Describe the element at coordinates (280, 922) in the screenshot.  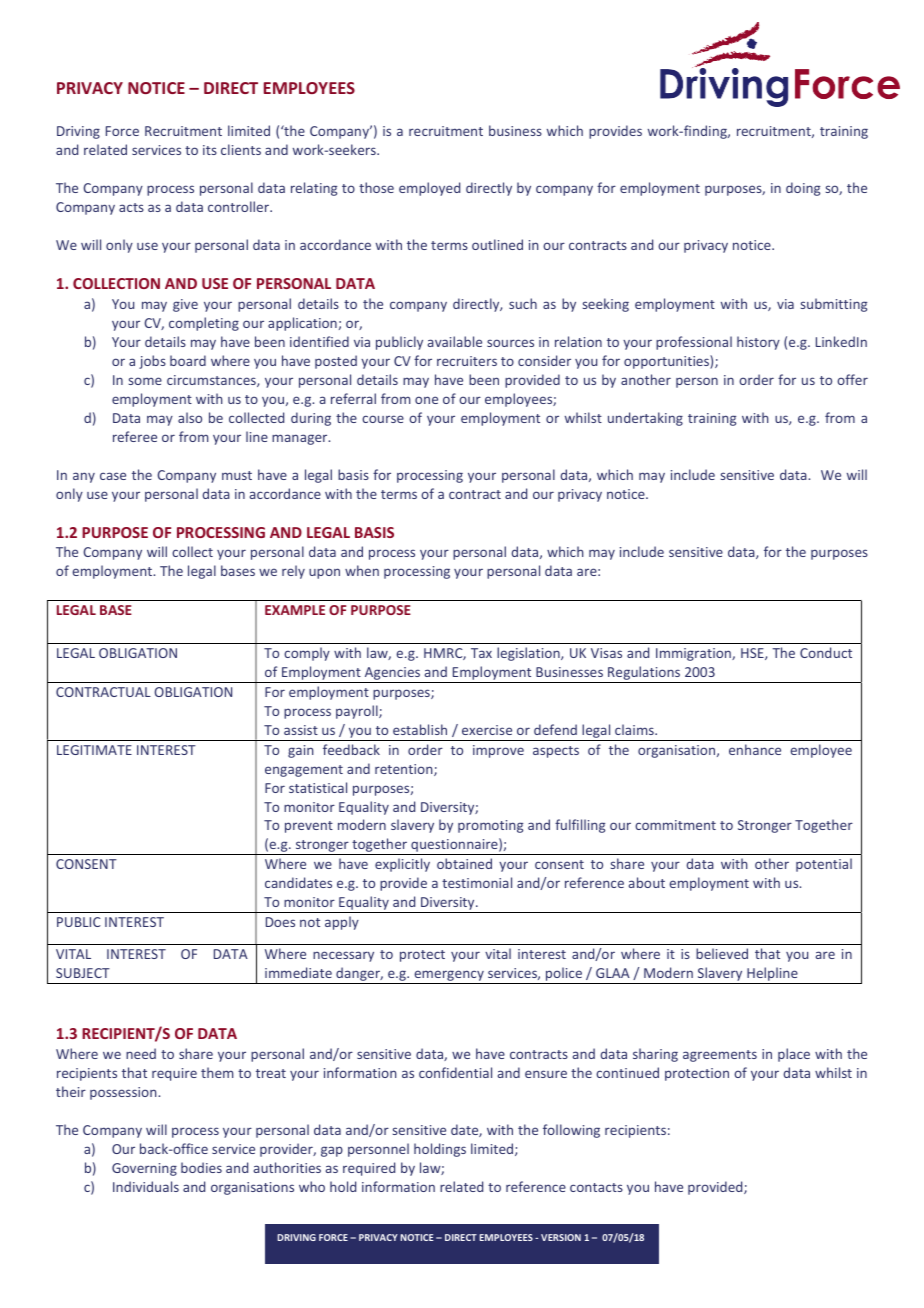
I see `Does` at that location.
